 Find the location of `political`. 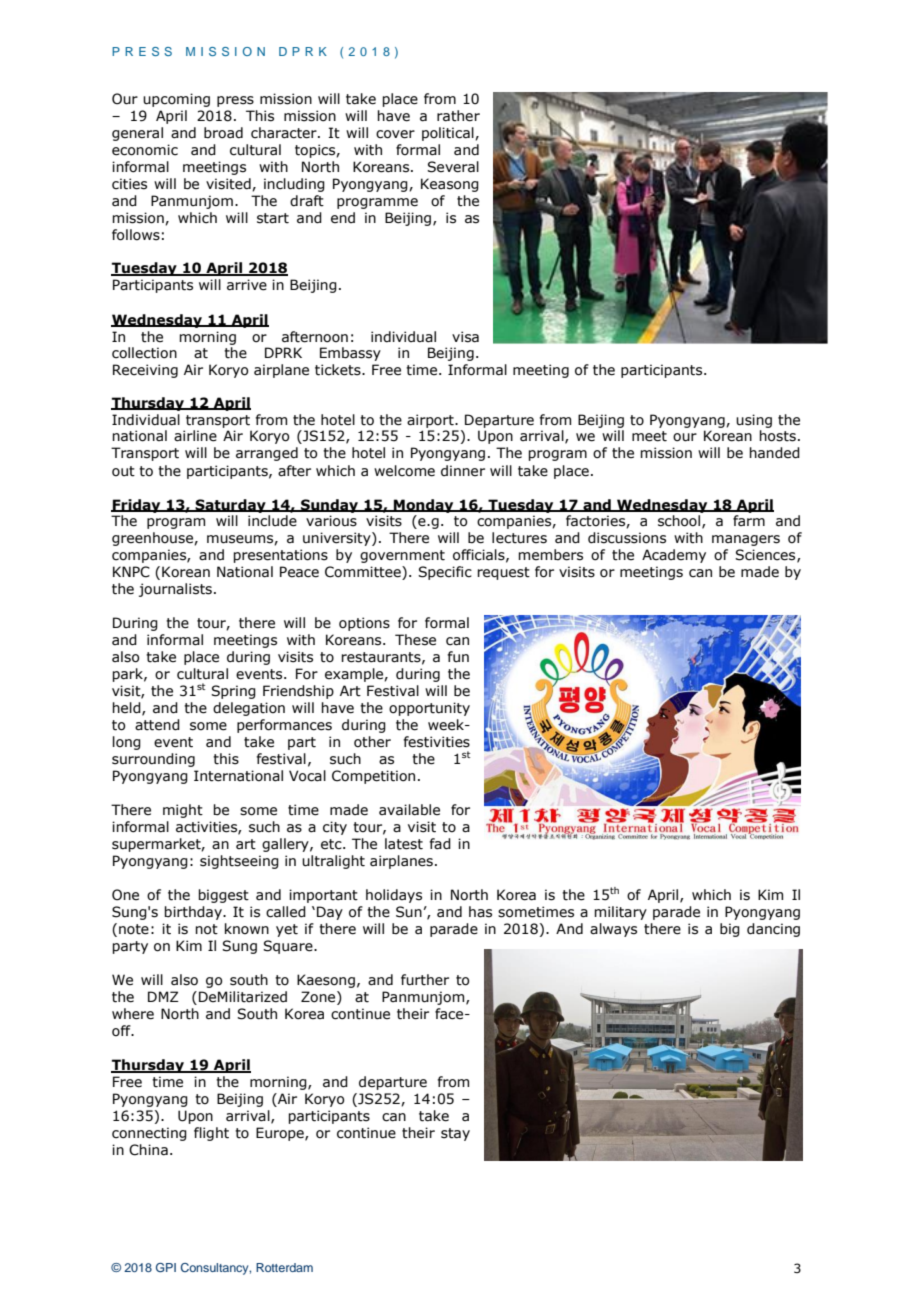

political is located at coordinates (449, 134).
